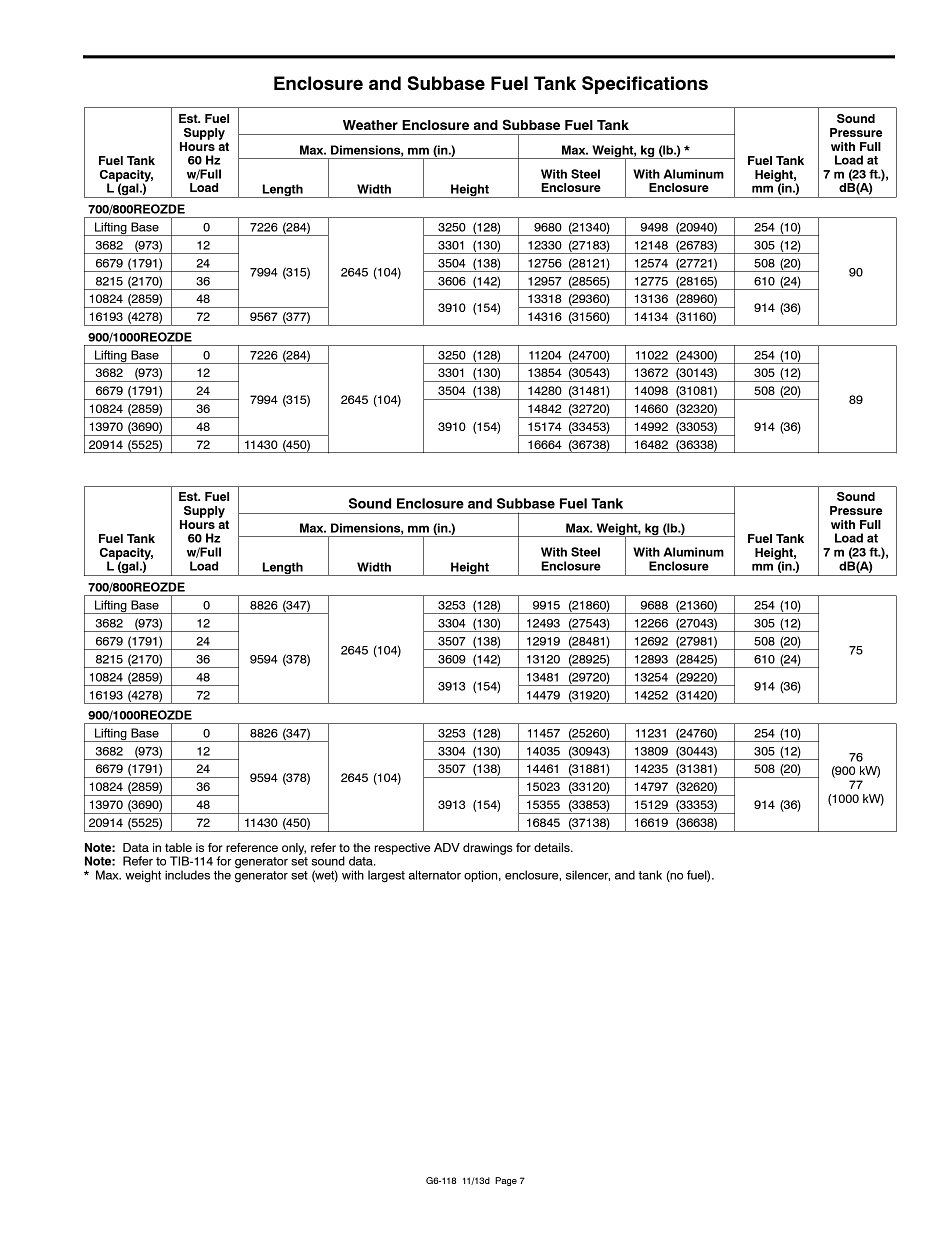 The width and height of the image is (952, 1233). Describe the element at coordinates (386, 876) in the image. I see `largest` at that location.
